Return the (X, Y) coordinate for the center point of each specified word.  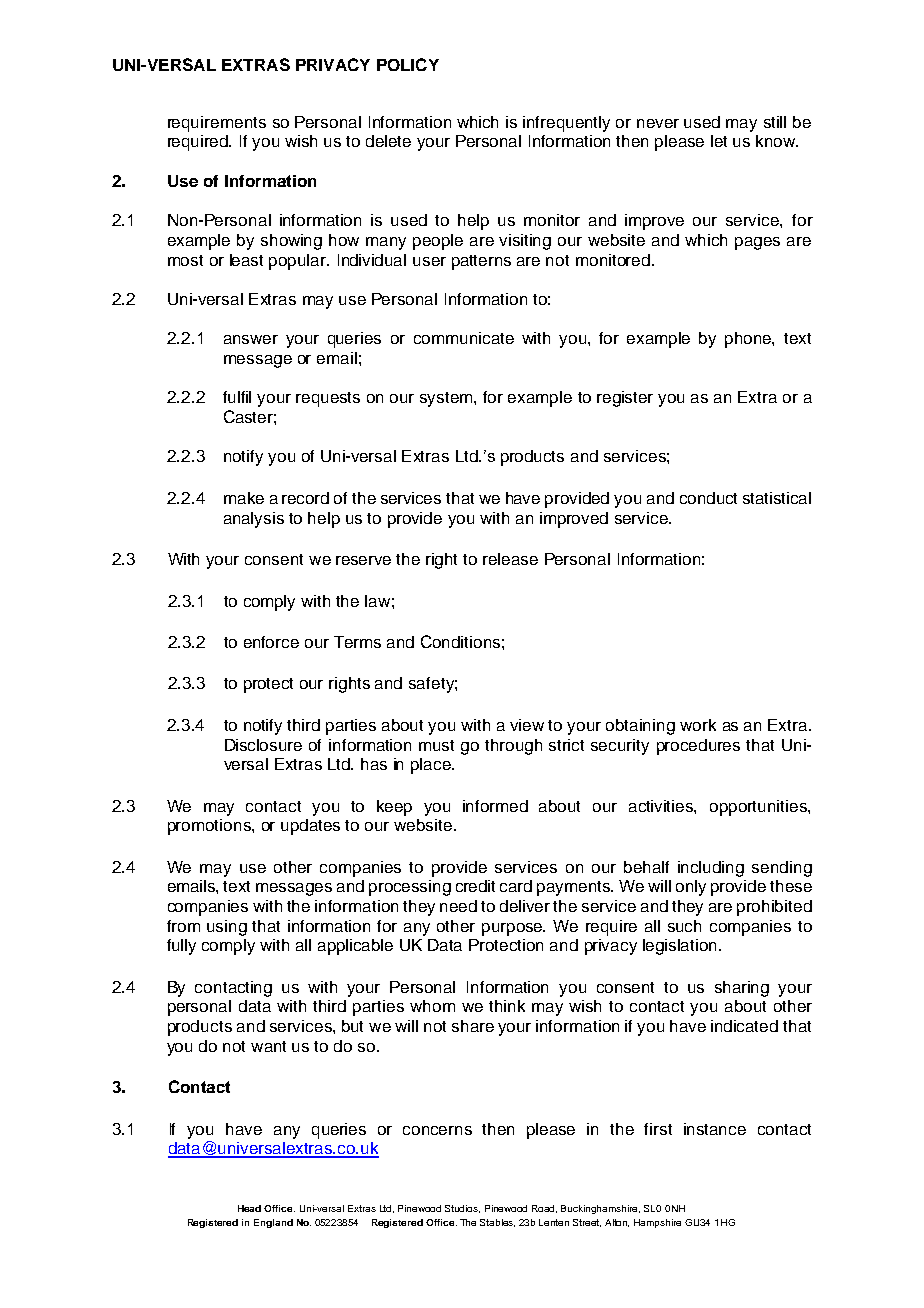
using (227, 928)
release (510, 559)
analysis (254, 520)
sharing (742, 989)
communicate (464, 338)
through (513, 747)
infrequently (566, 124)
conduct (708, 498)
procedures (698, 747)
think (507, 1006)
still (775, 122)
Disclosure (263, 745)
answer (251, 339)
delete (388, 141)
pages (757, 243)
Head (249, 1208)
